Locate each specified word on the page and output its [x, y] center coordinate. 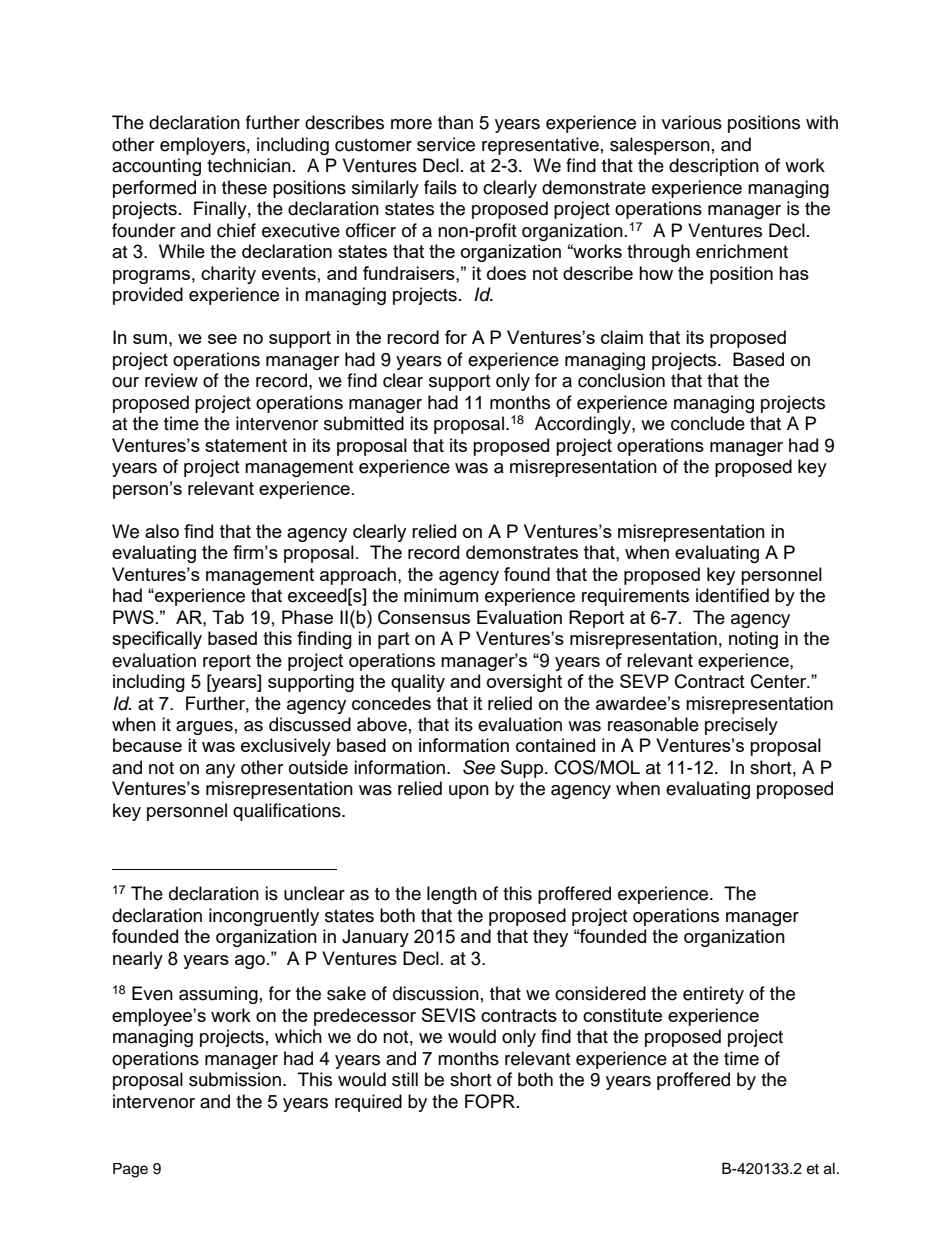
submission [235, 1079]
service [446, 144]
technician [249, 165]
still [405, 1079]
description [714, 167]
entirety [713, 995]
